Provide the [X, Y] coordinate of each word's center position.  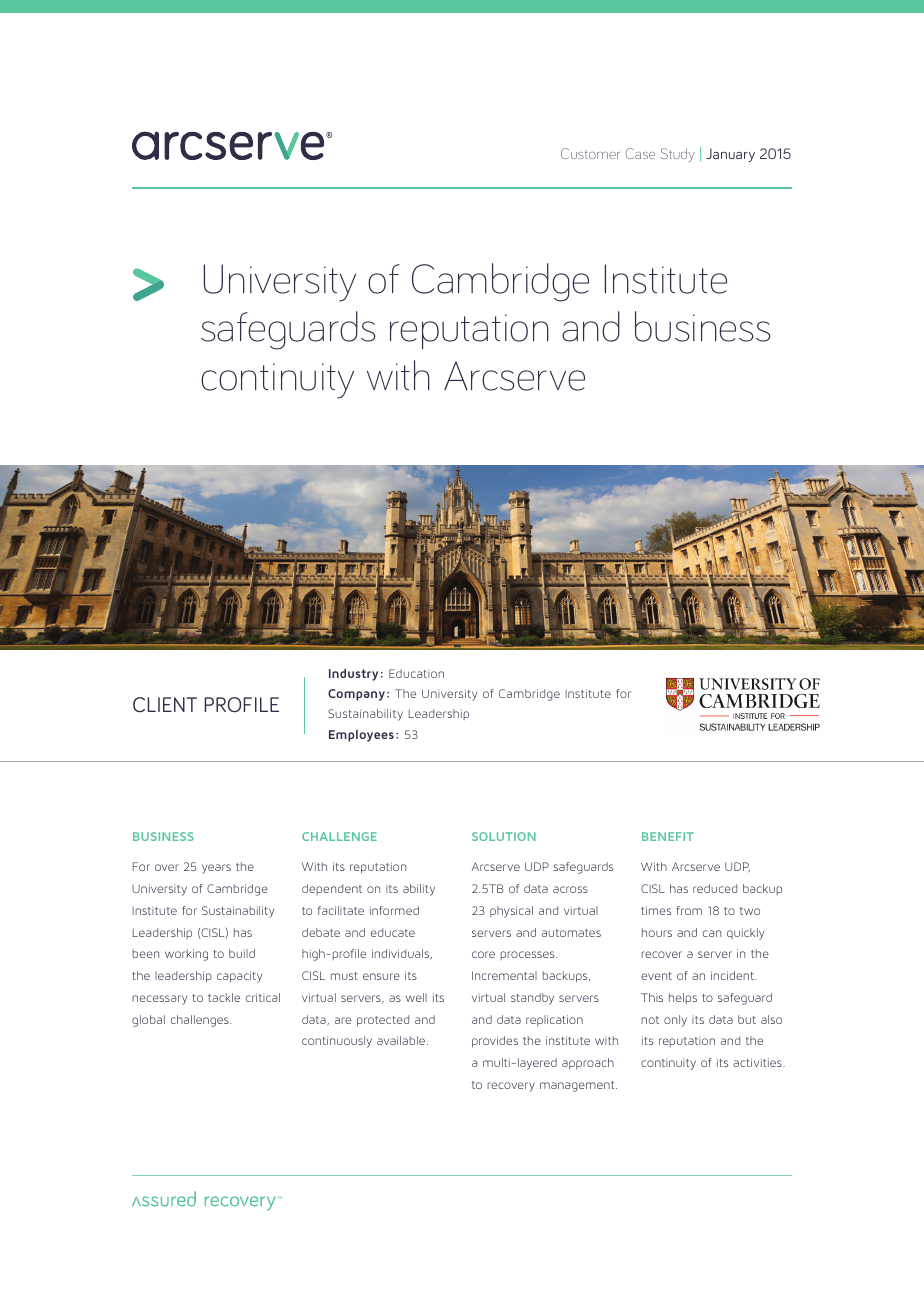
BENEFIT [668, 836]
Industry [353, 675]
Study [677, 155]
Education [416, 673]
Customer [590, 153]
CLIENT [165, 705]
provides [495, 1042]
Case [640, 153]
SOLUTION [504, 836]
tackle [224, 997]
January [730, 155]
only [675, 1021]
